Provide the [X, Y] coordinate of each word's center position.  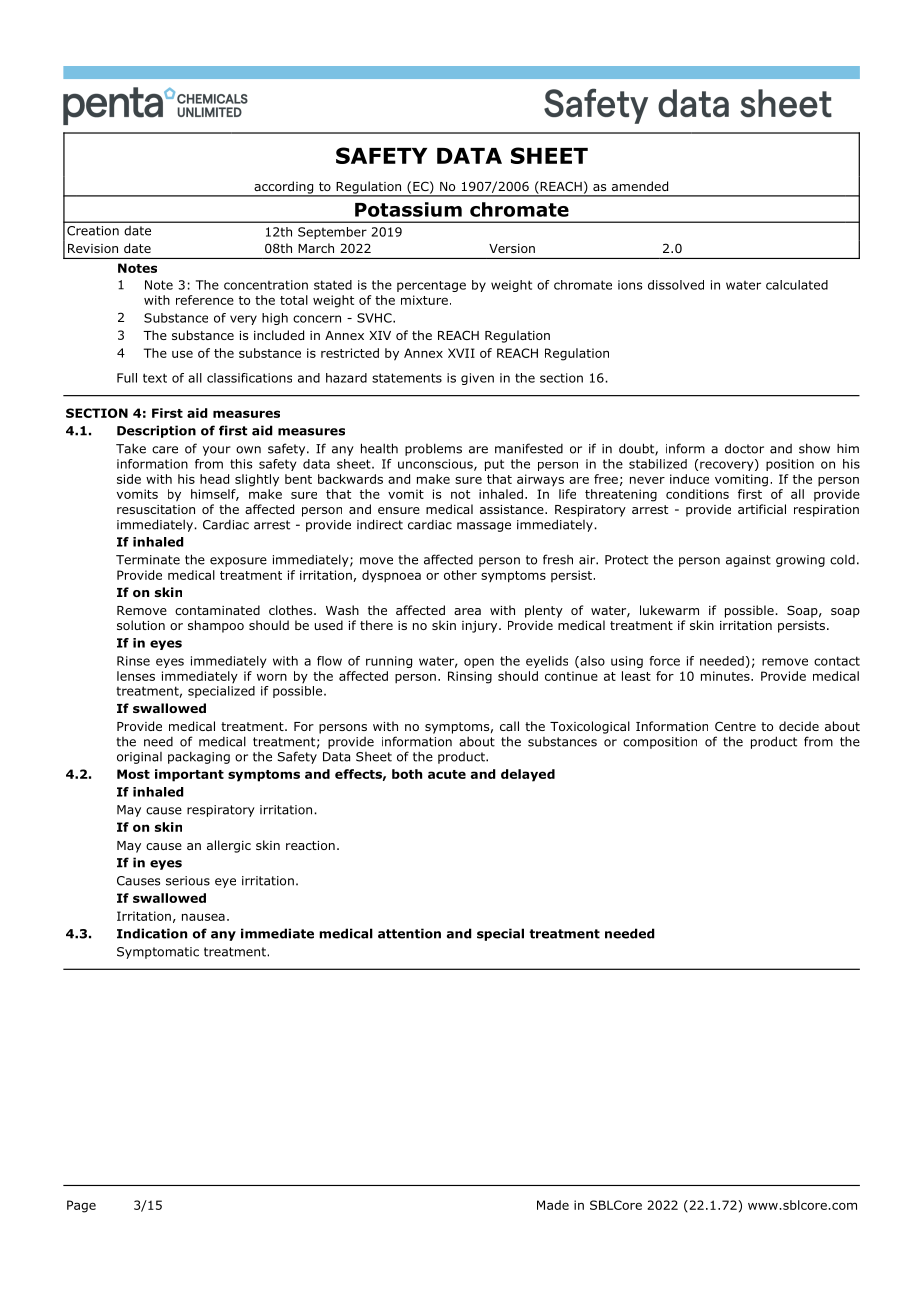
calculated [797, 285]
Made [553, 1205]
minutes [726, 676]
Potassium [408, 209]
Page [81, 1206]
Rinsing [470, 677]
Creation [93, 231]
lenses [136, 676]
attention [409, 933]
